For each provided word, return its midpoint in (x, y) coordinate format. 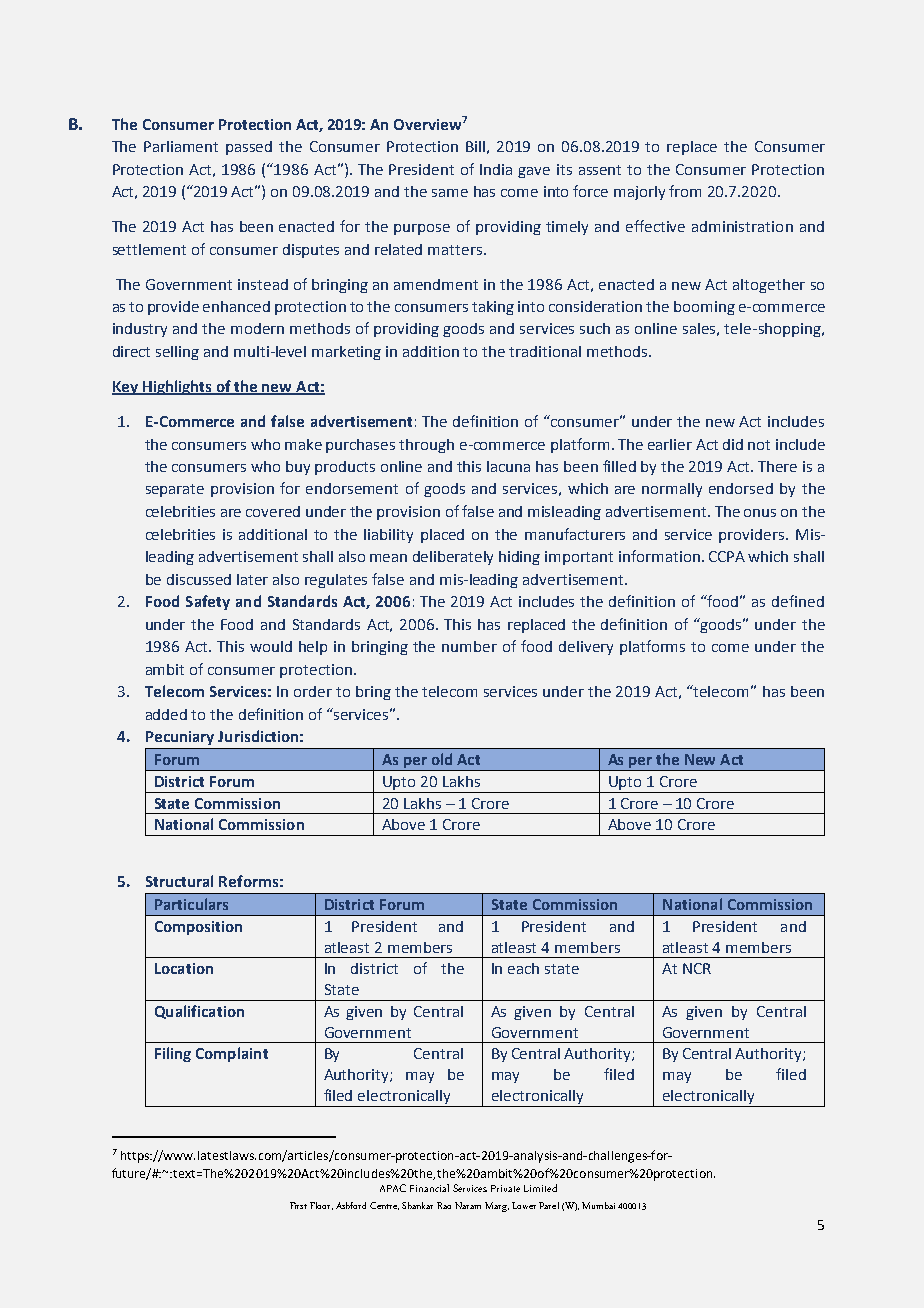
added (166, 714)
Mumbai (598, 1205)
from (685, 191)
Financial (429, 1188)
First (298, 1205)
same (450, 193)
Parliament (181, 146)
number (469, 646)
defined (798, 601)
